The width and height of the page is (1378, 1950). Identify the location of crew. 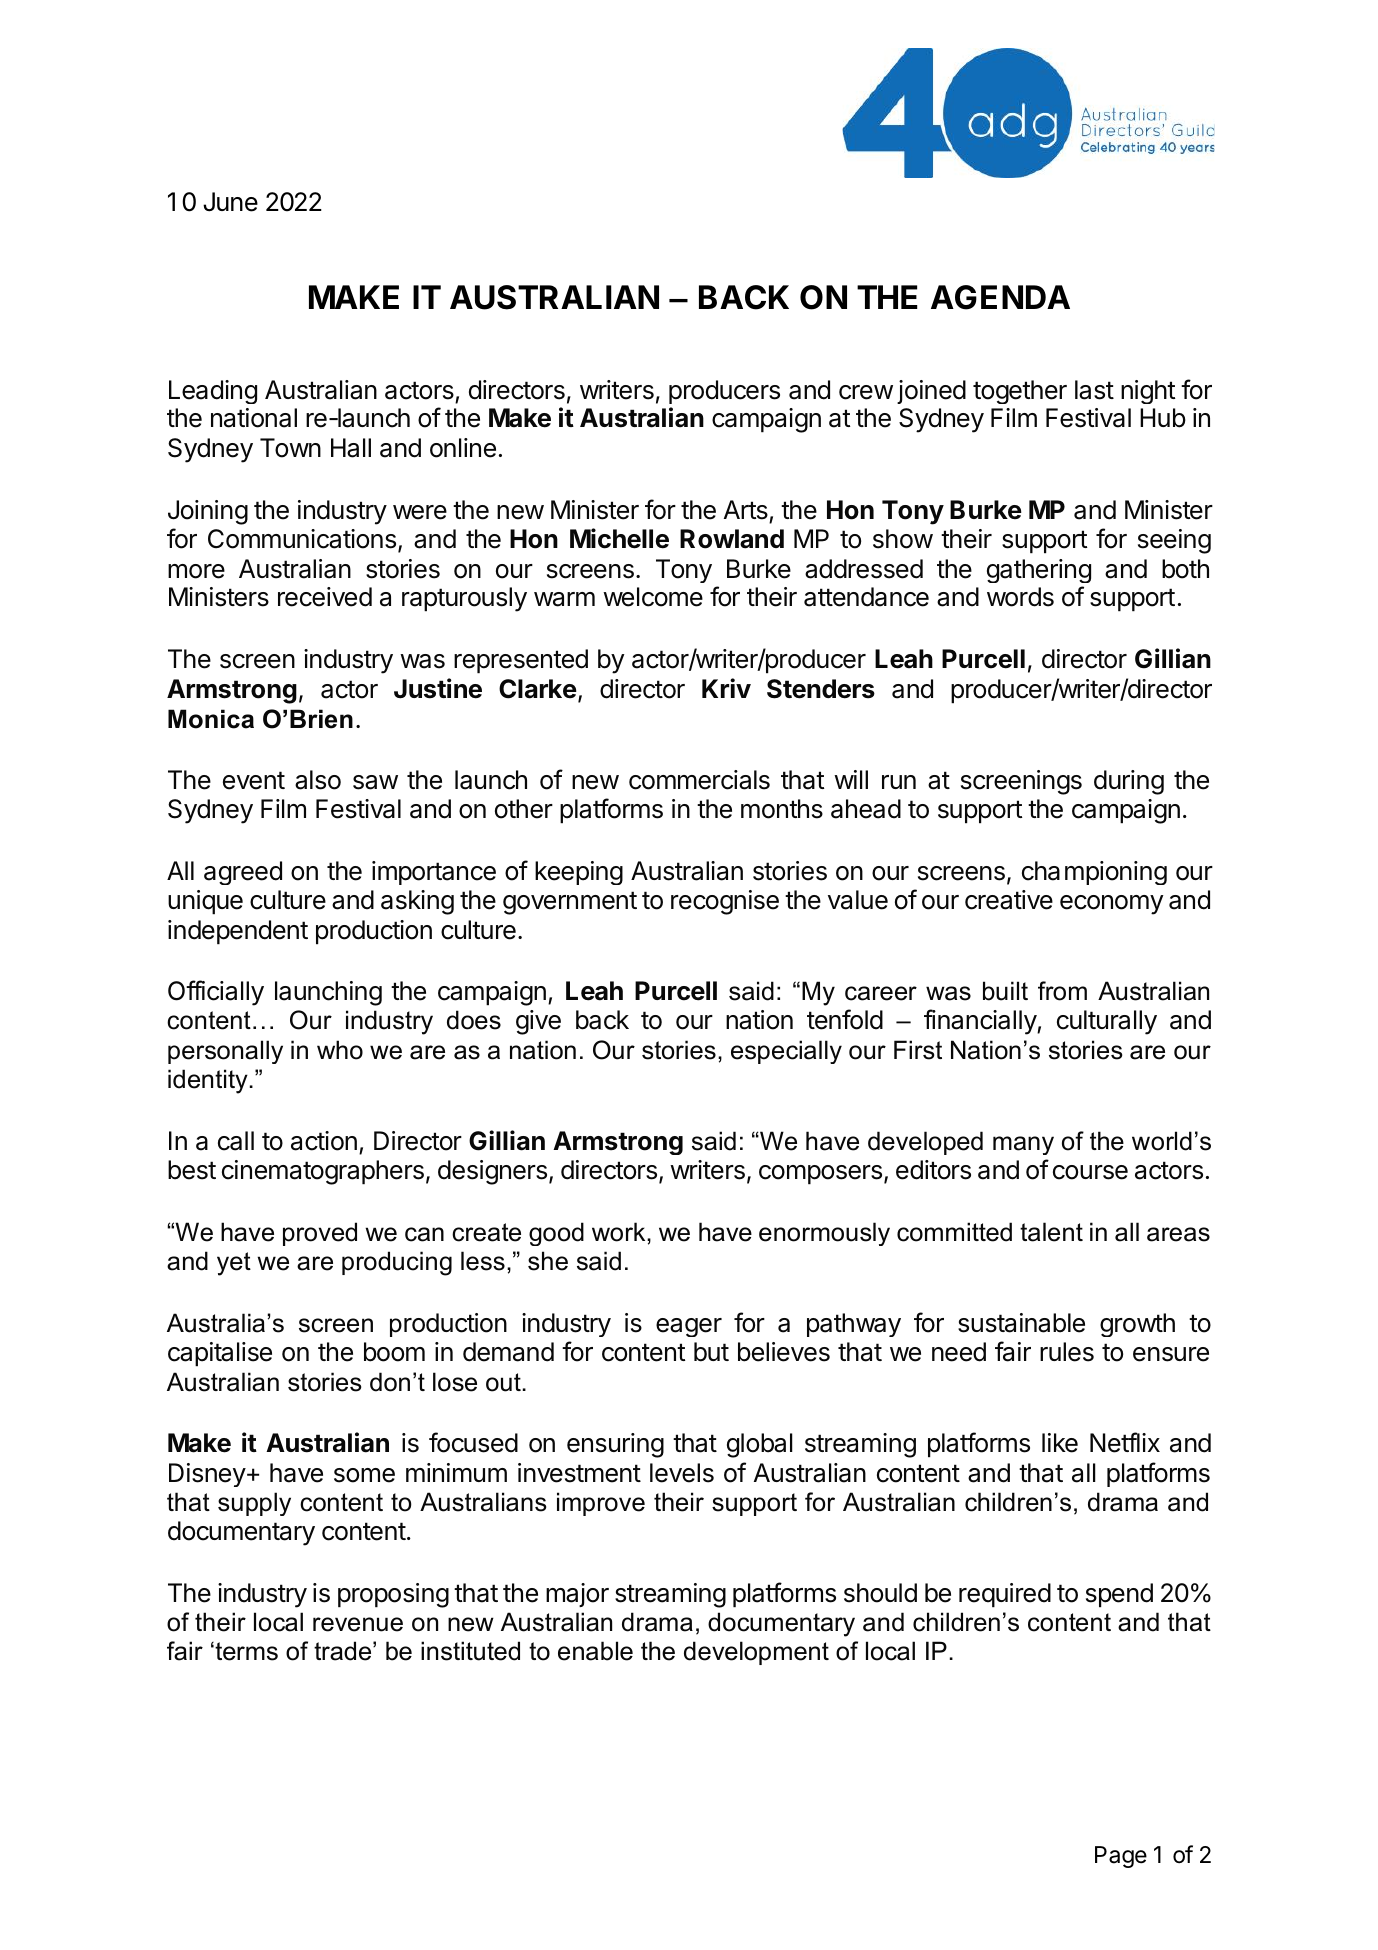
(866, 392).
